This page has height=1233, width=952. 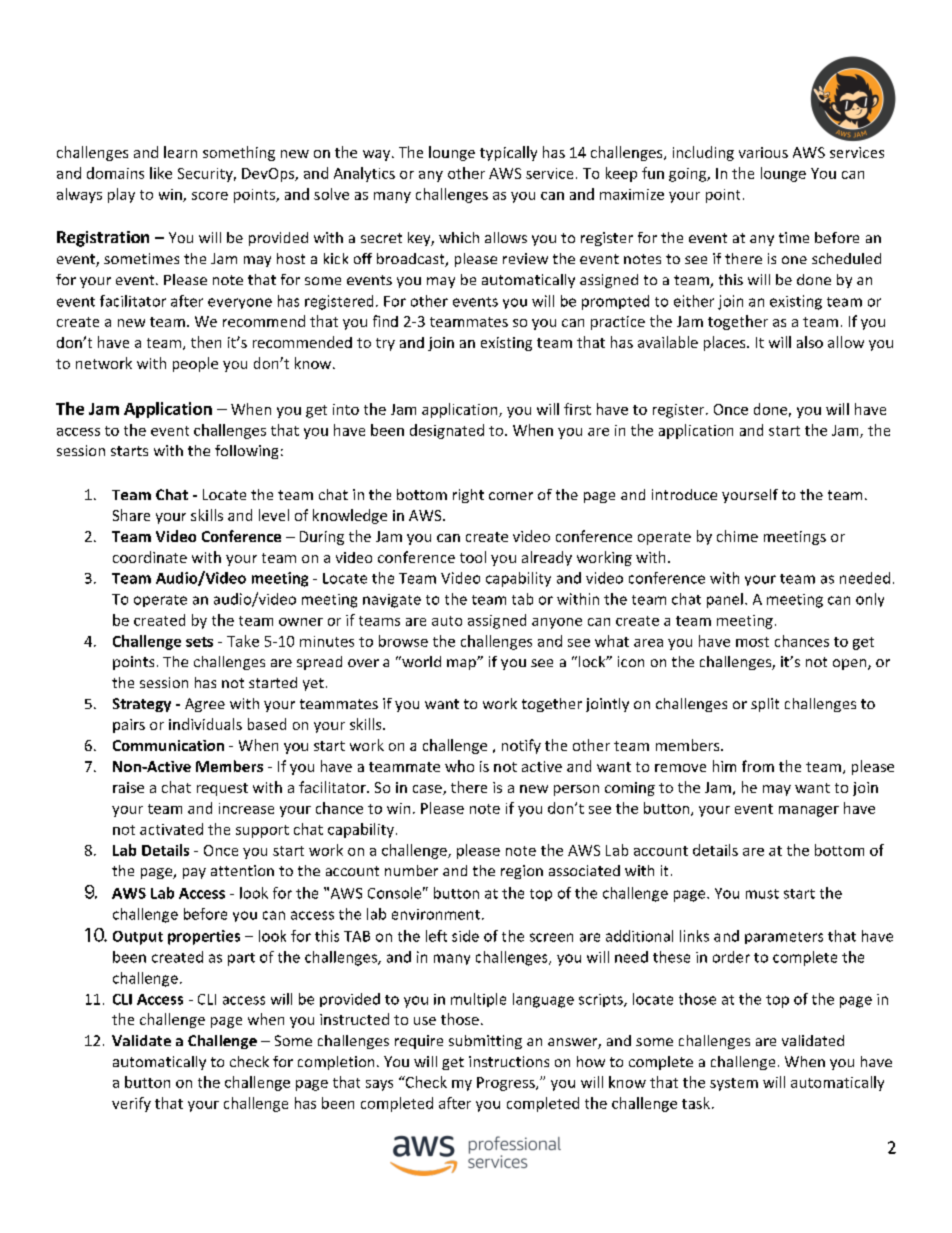 I want to click on typically, so click(x=508, y=153).
